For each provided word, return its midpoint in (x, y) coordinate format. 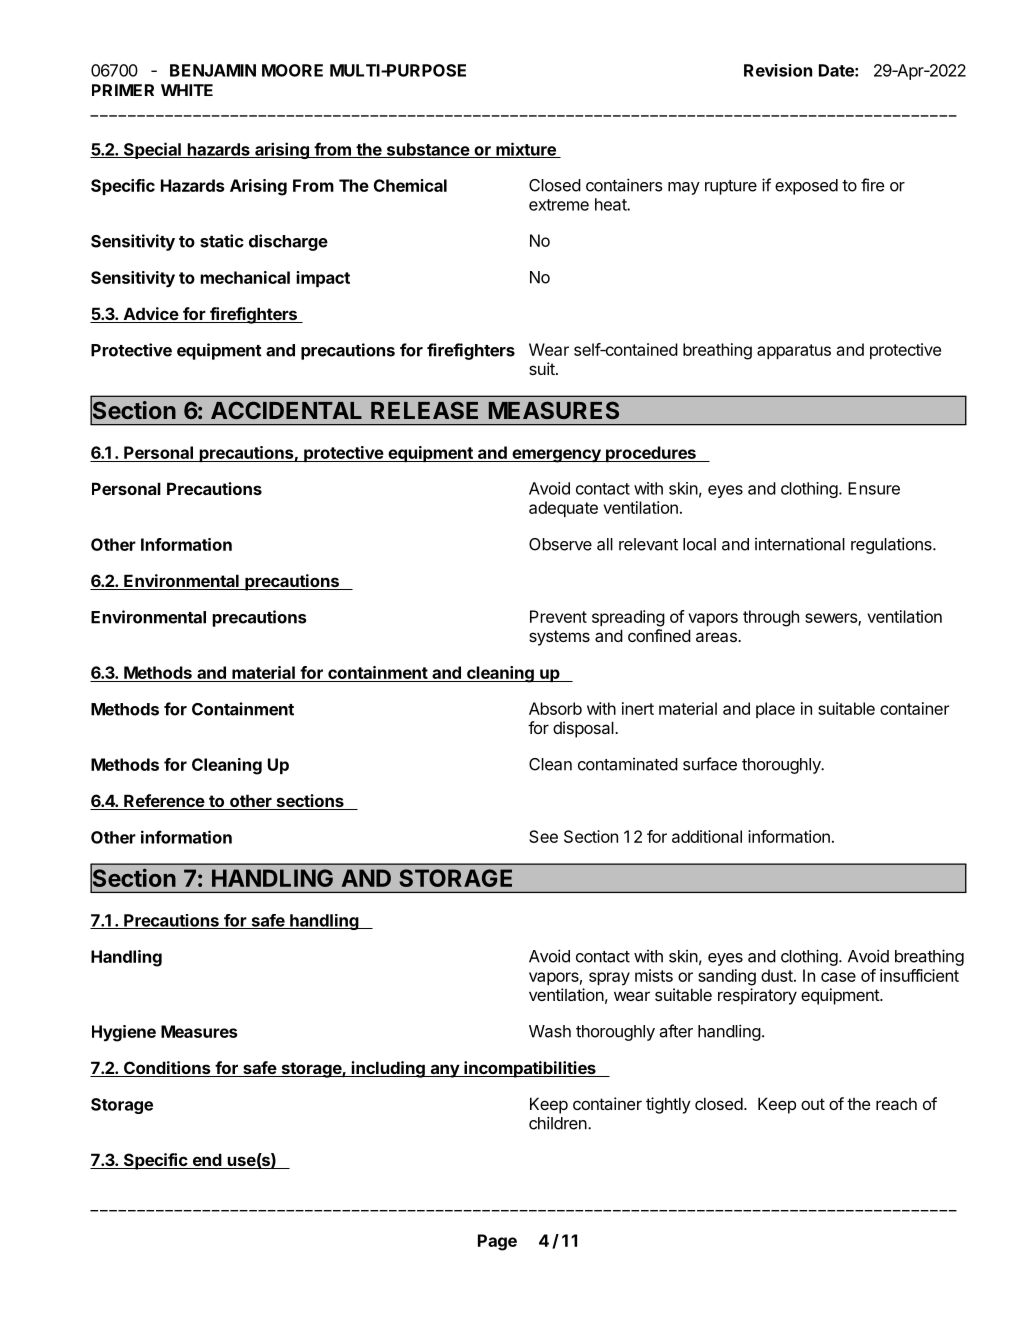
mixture (526, 150)
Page (497, 1242)
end (207, 1161)
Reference (164, 802)
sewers (832, 619)
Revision (778, 70)
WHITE (187, 90)
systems (559, 638)
